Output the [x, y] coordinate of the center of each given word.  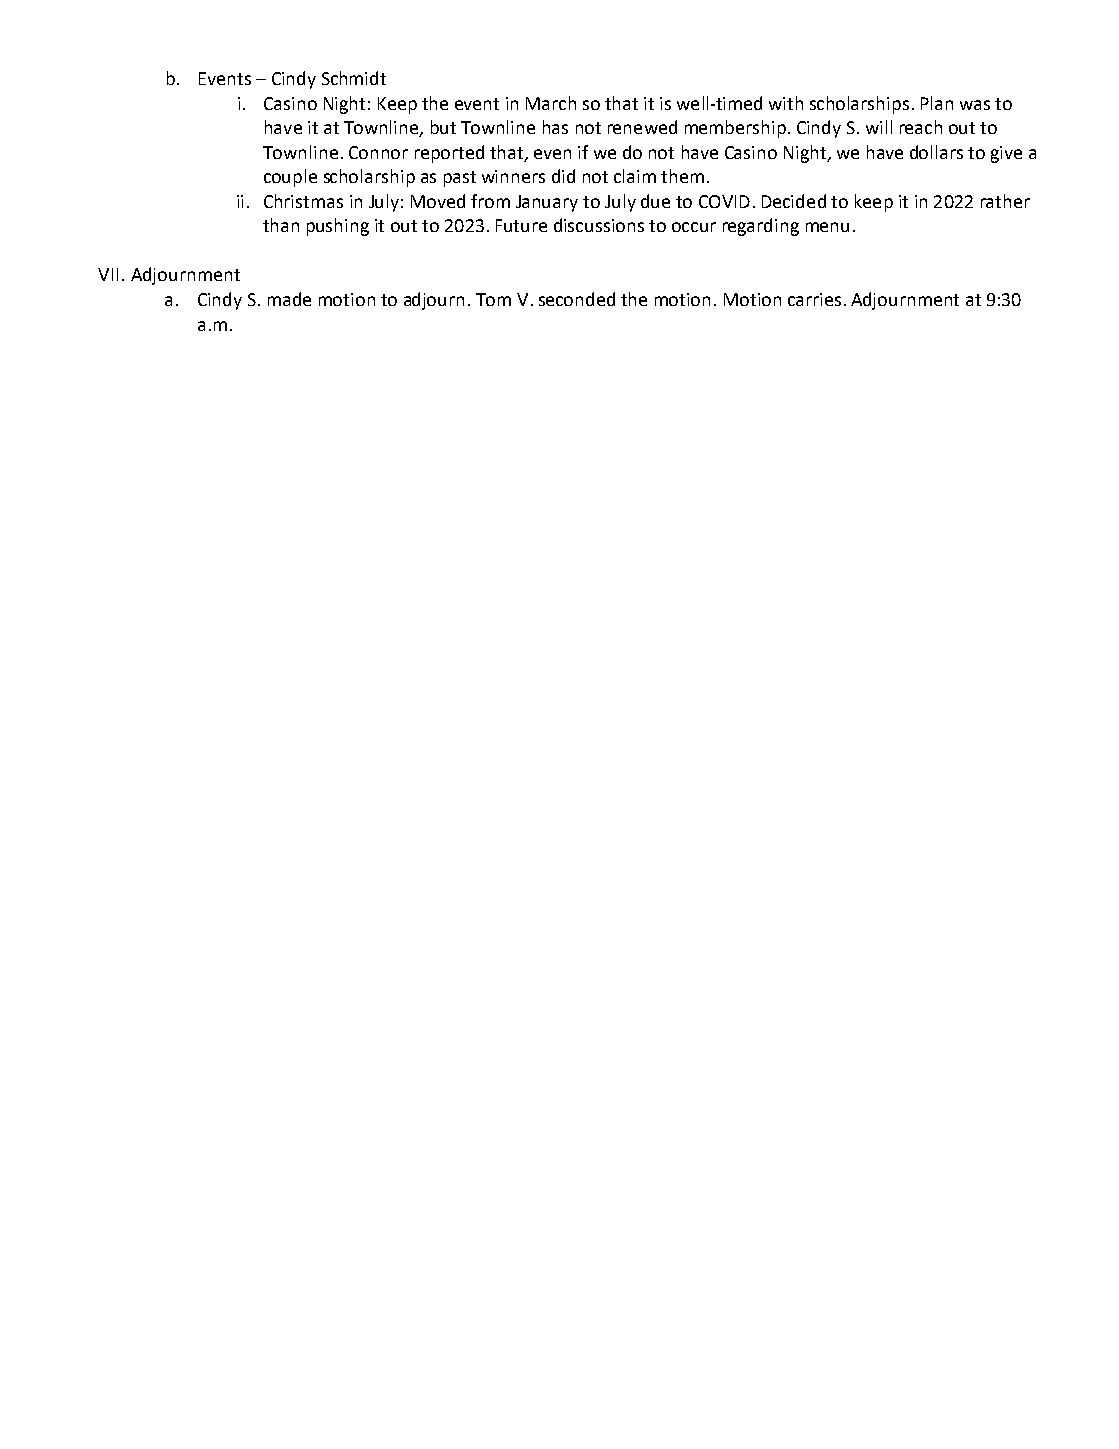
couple [290, 178]
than [281, 225]
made [289, 299]
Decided [794, 201]
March [551, 103]
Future [521, 225]
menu [827, 227]
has [555, 127]
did [563, 176]
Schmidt [354, 78]
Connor [378, 152]
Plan [937, 103]
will [879, 127]
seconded [577, 299]
